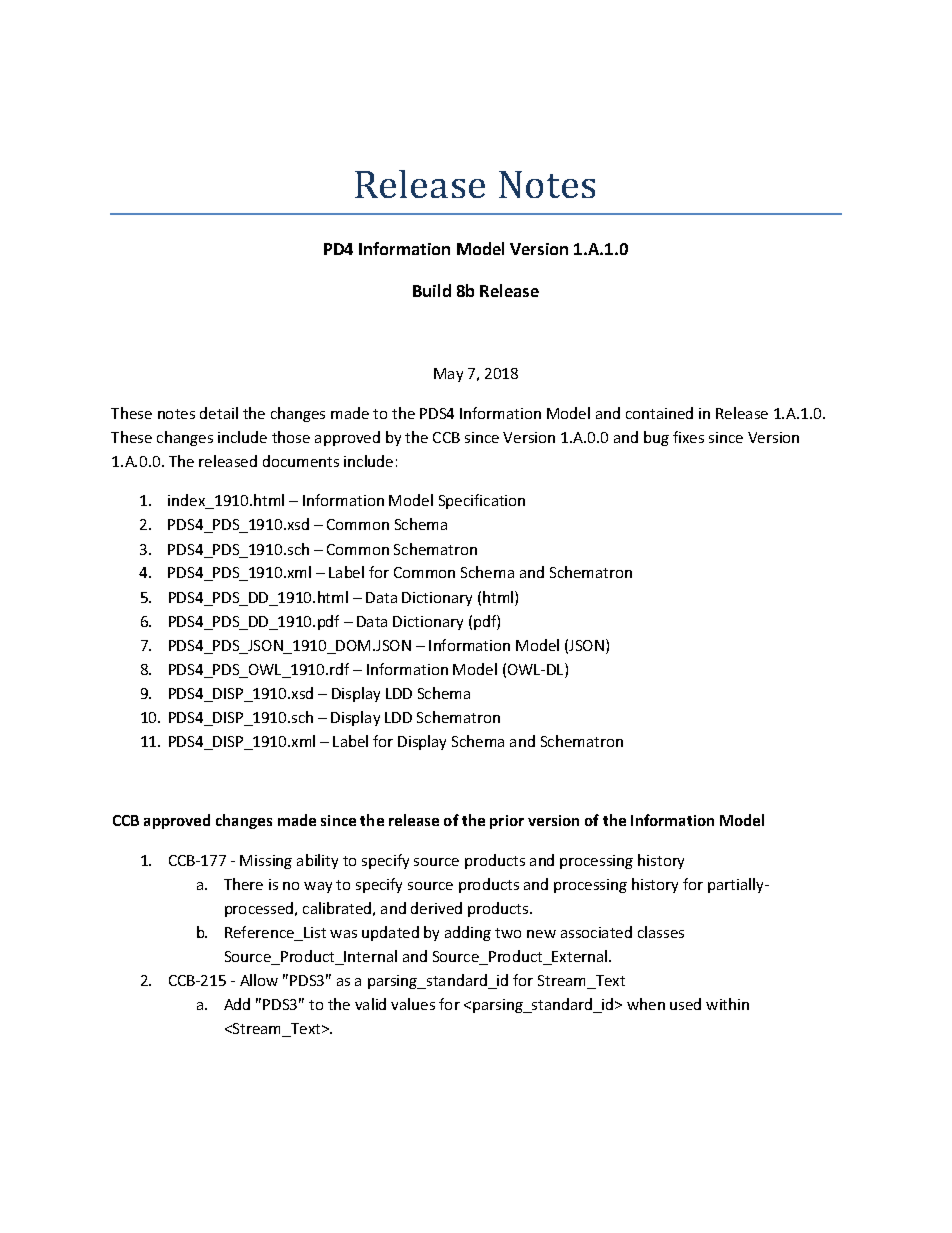 This screenshot has height=1233, width=952. Describe the element at coordinates (507, 822) in the screenshot. I see `prior` at that location.
